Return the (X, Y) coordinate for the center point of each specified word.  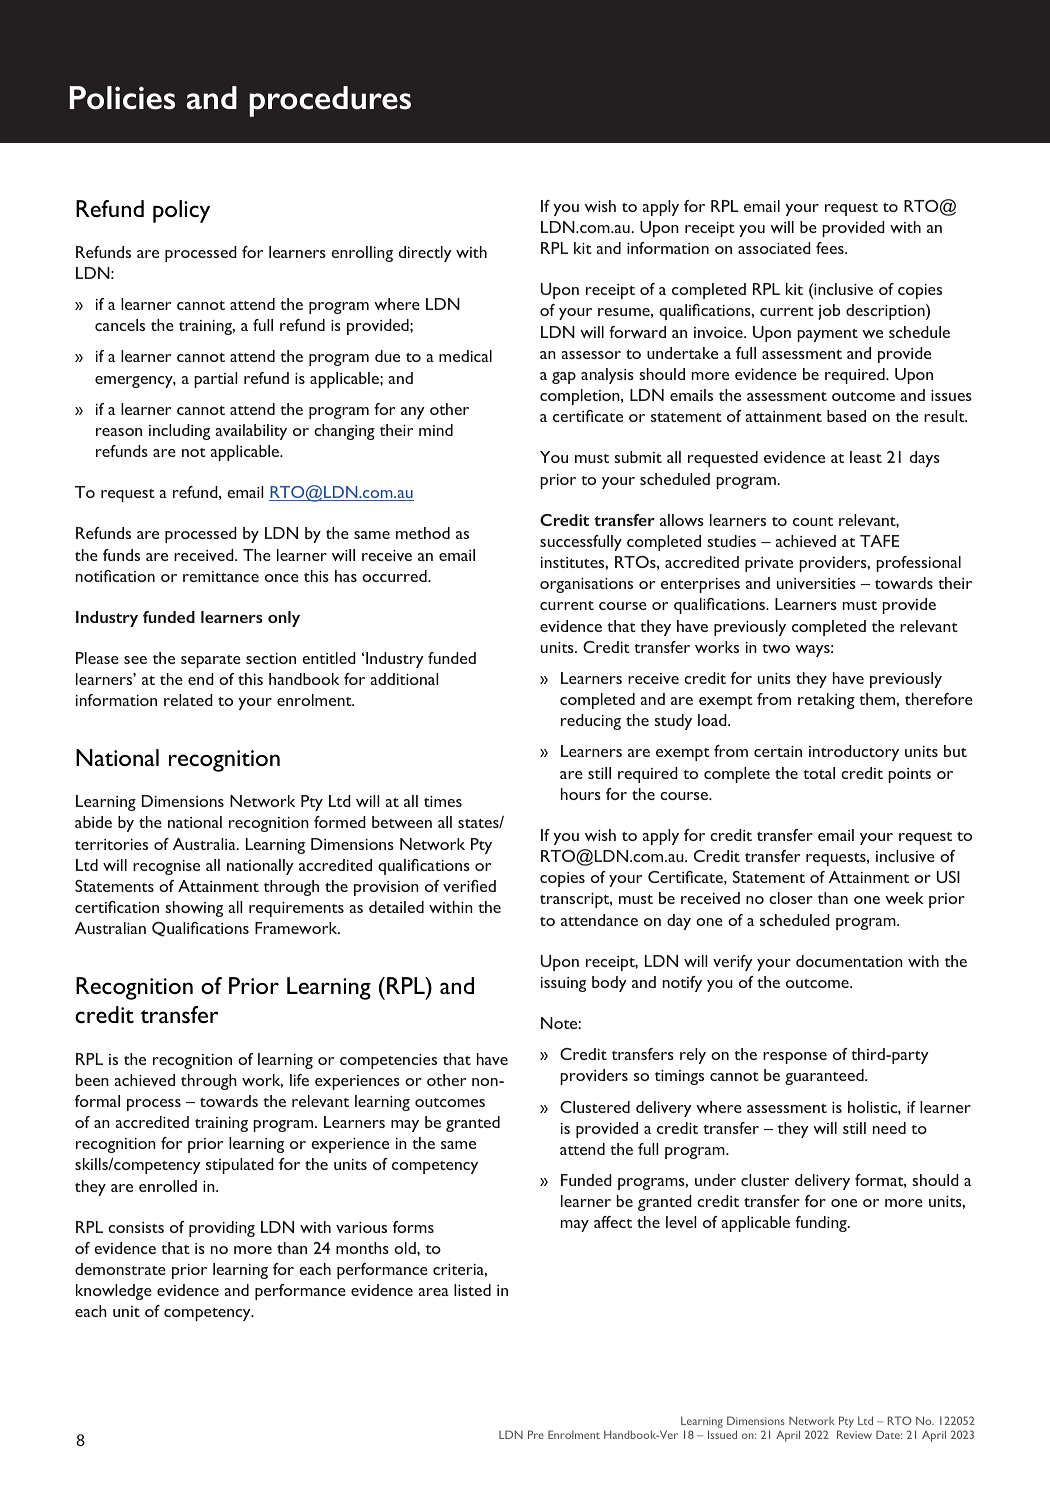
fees (831, 248)
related (188, 700)
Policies (122, 98)
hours (581, 794)
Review (854, 1434)
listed (472, 1290)
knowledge (114, 1292)
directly (425, 254)
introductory (854, 753)
